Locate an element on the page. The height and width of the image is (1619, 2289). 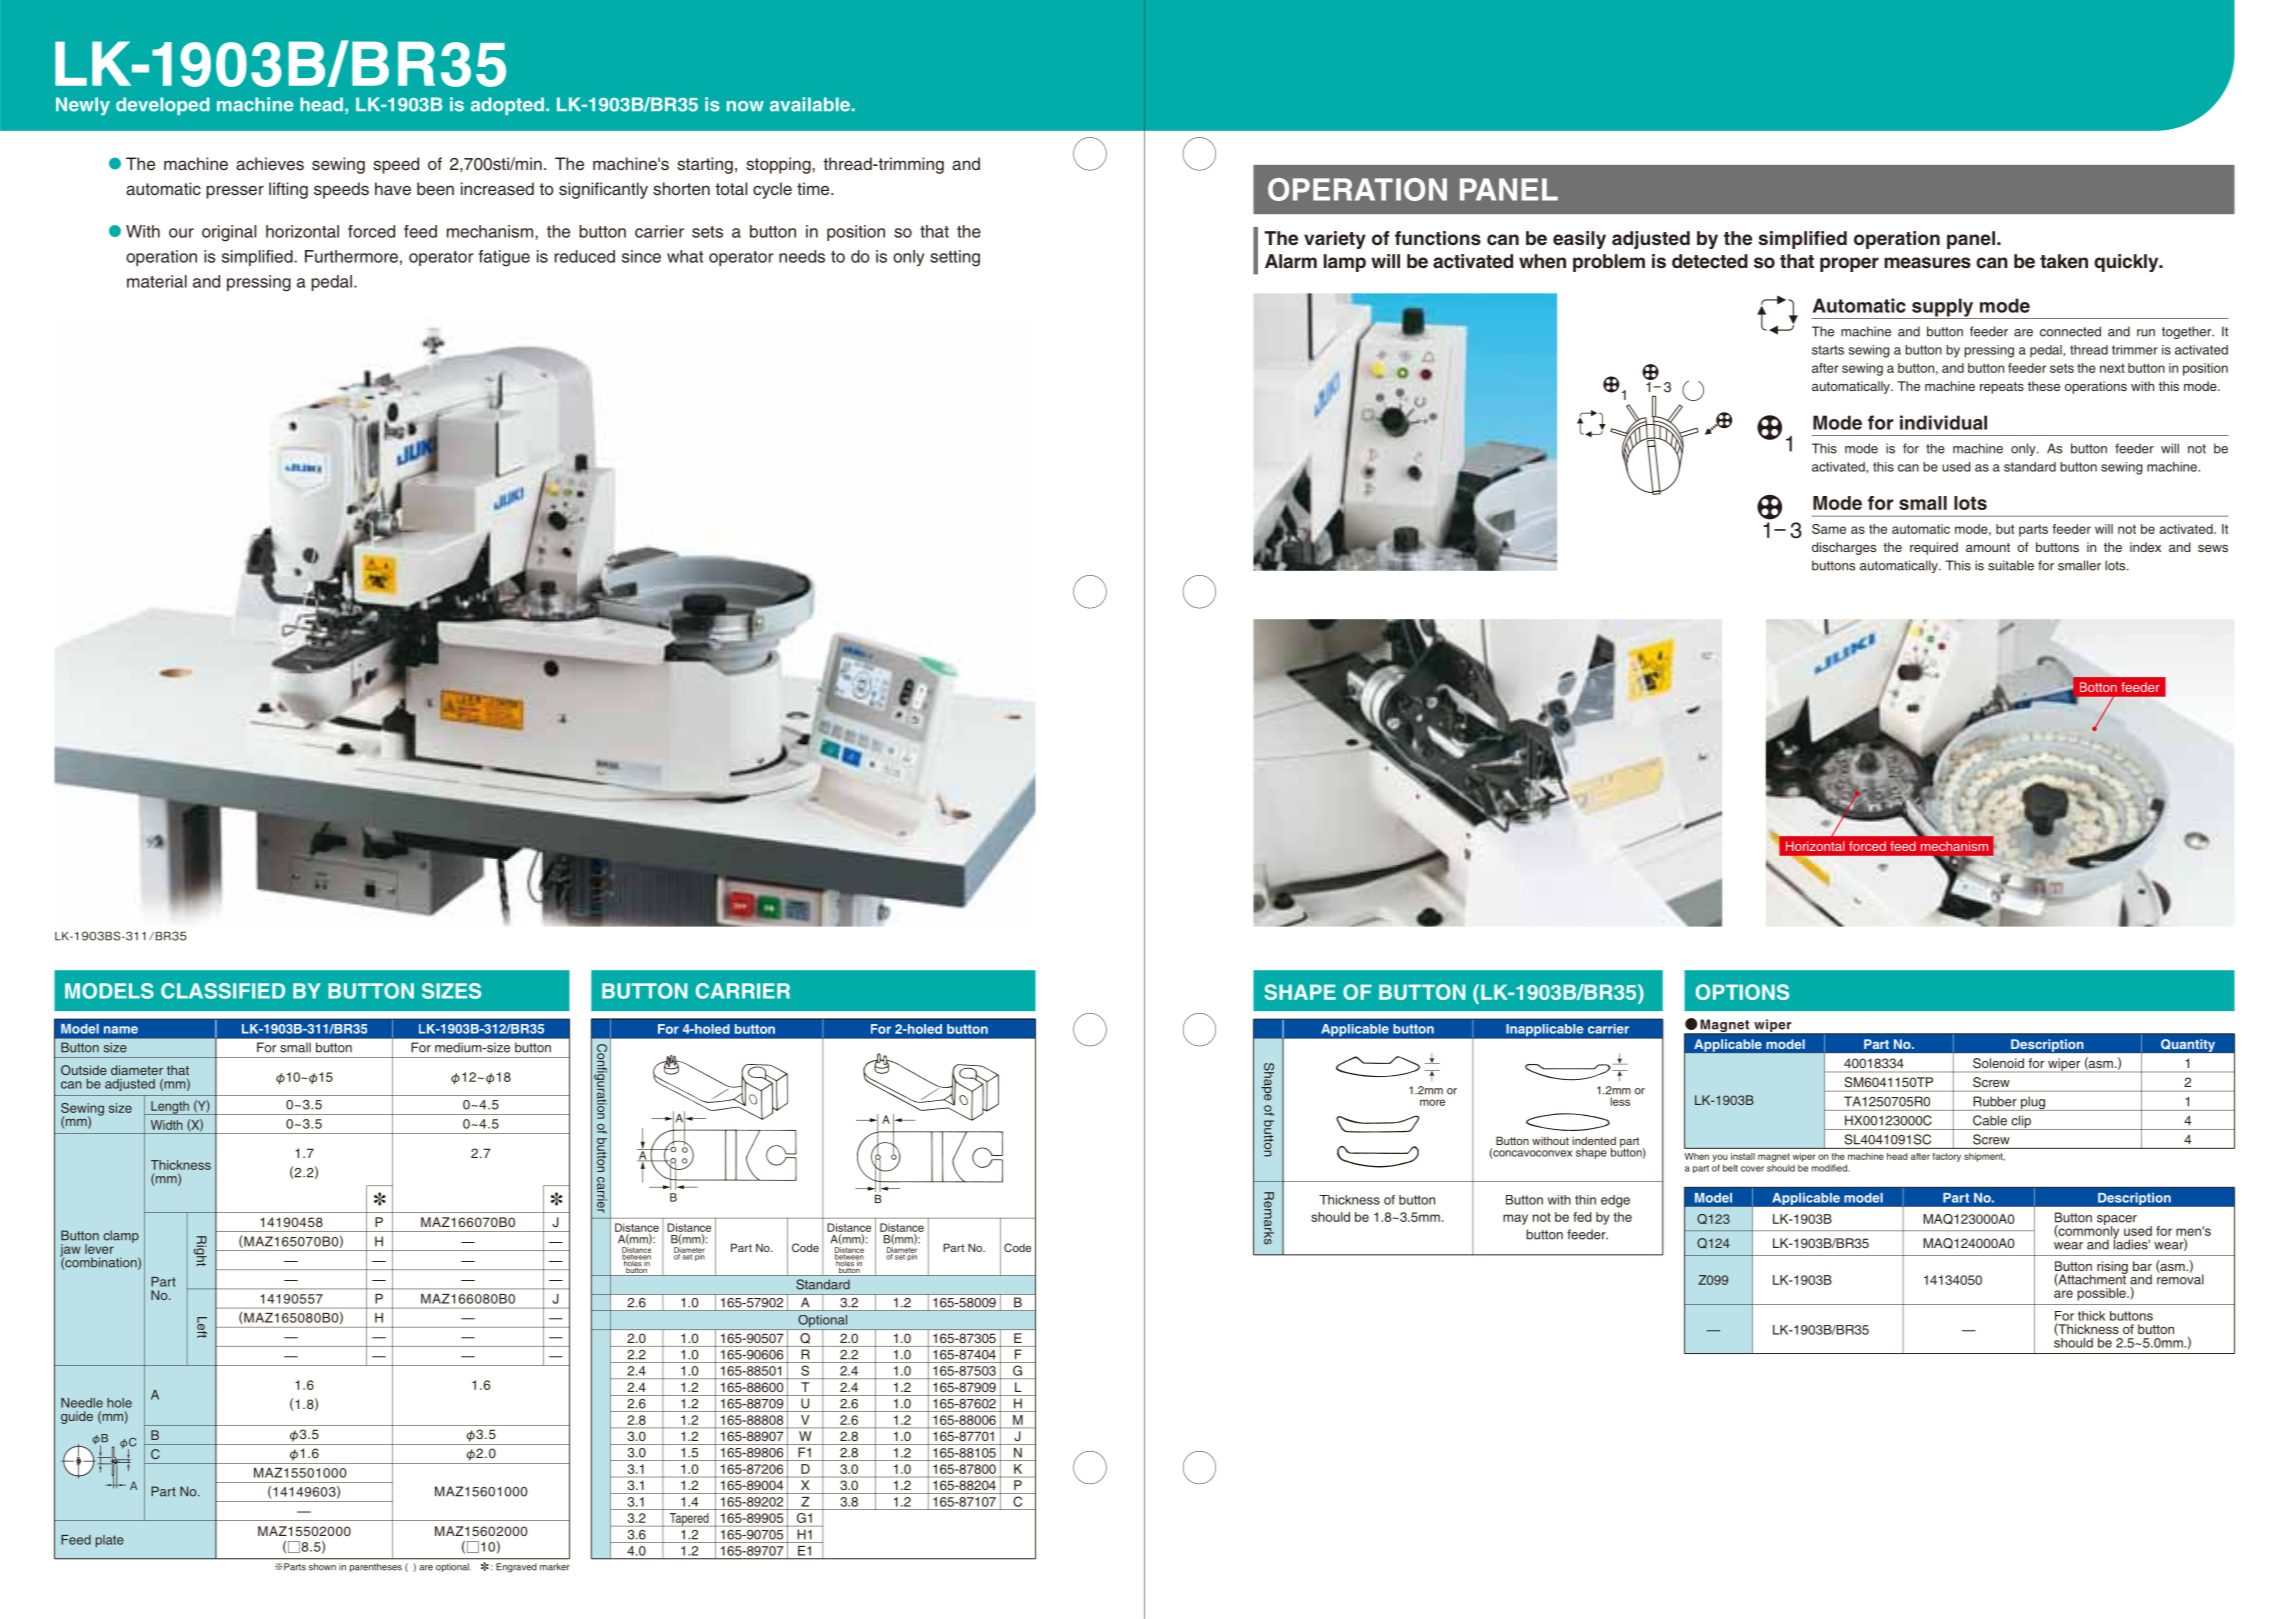
achieves is located at coordinates (270, 164).
